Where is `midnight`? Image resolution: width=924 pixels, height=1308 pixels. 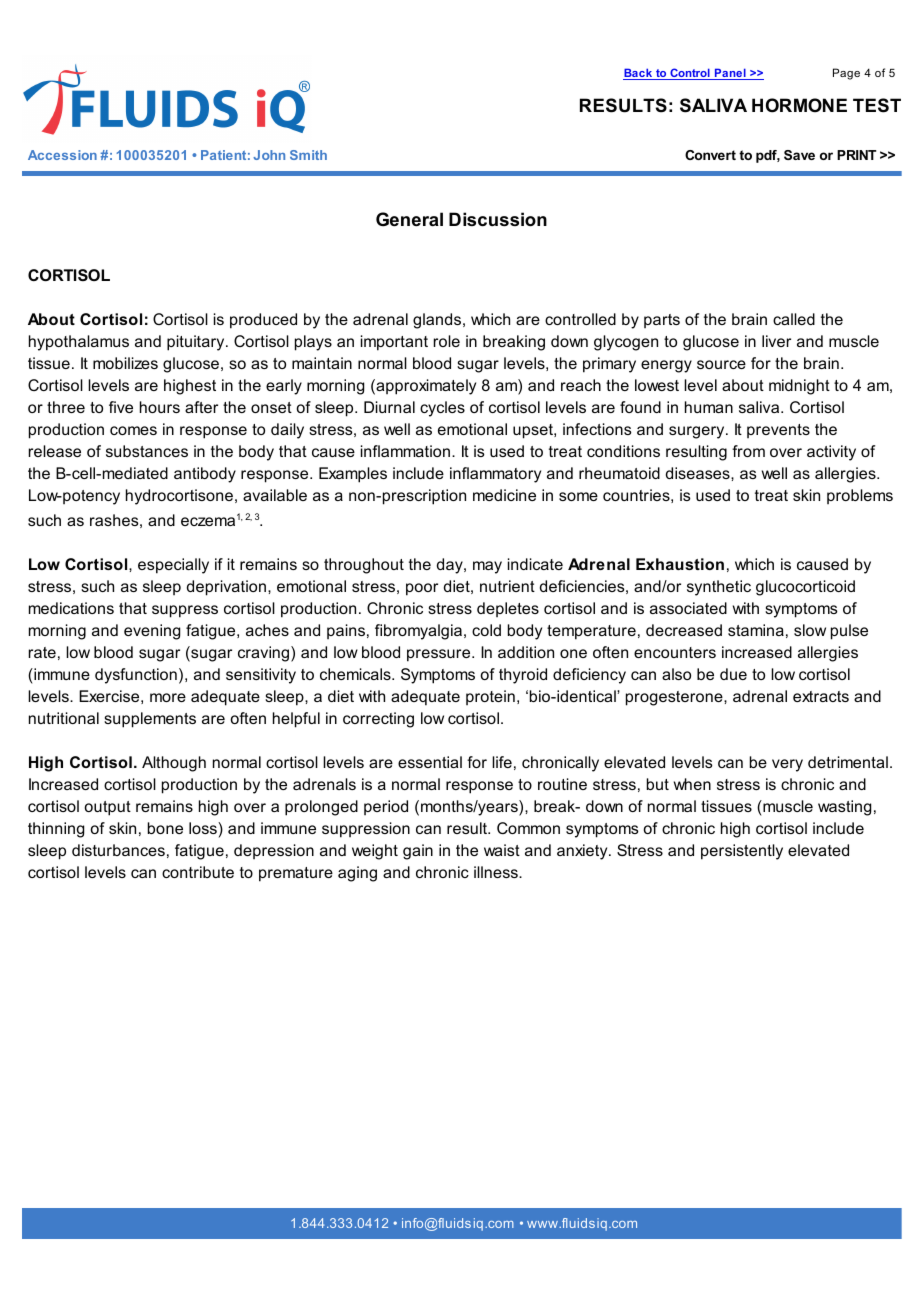
midnight is located at coordinates (799, 387).
